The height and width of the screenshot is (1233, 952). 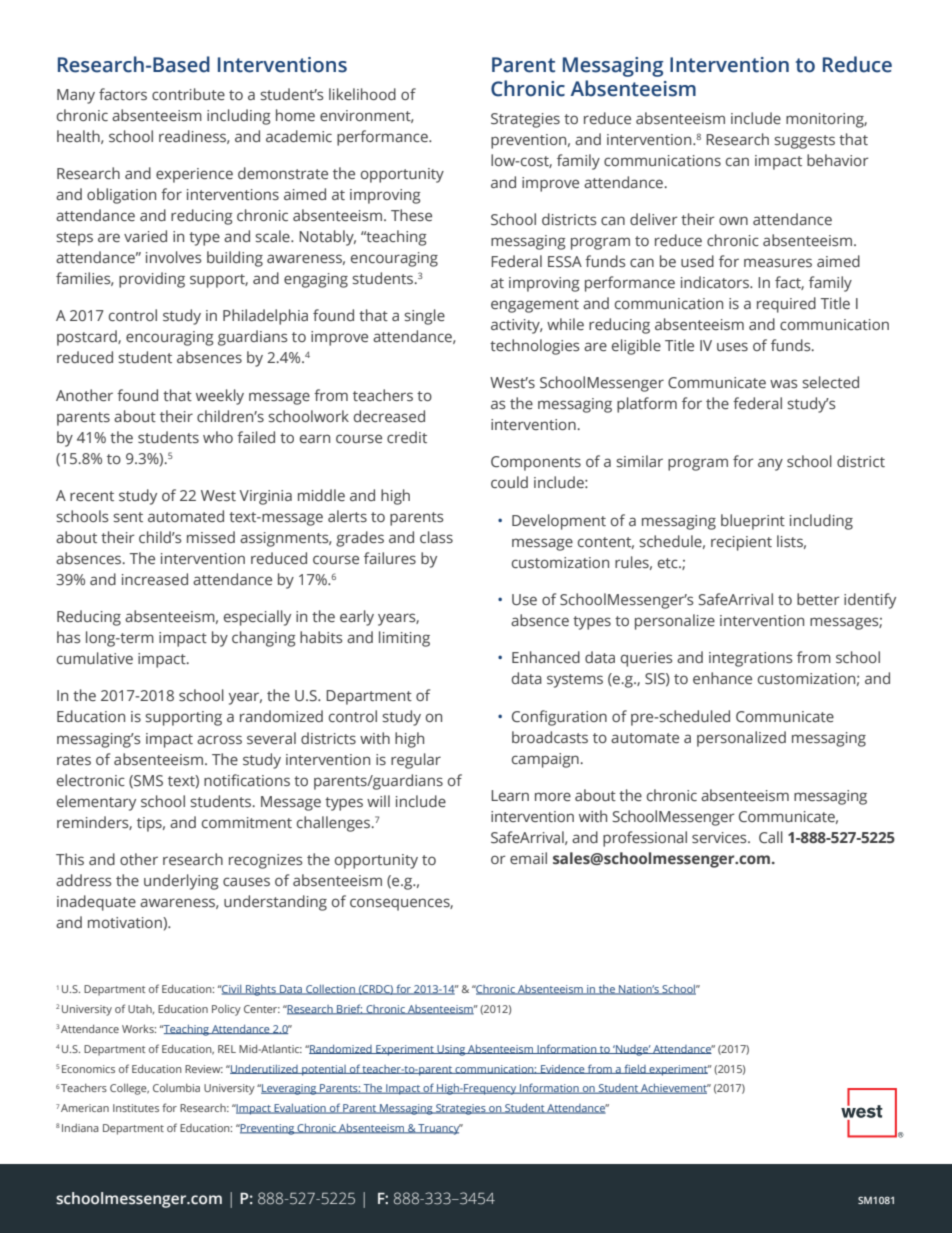 What do you see at coordinates (534, 347) in the screenshot?
I see `technologies` at bounding box center [534, 347].
